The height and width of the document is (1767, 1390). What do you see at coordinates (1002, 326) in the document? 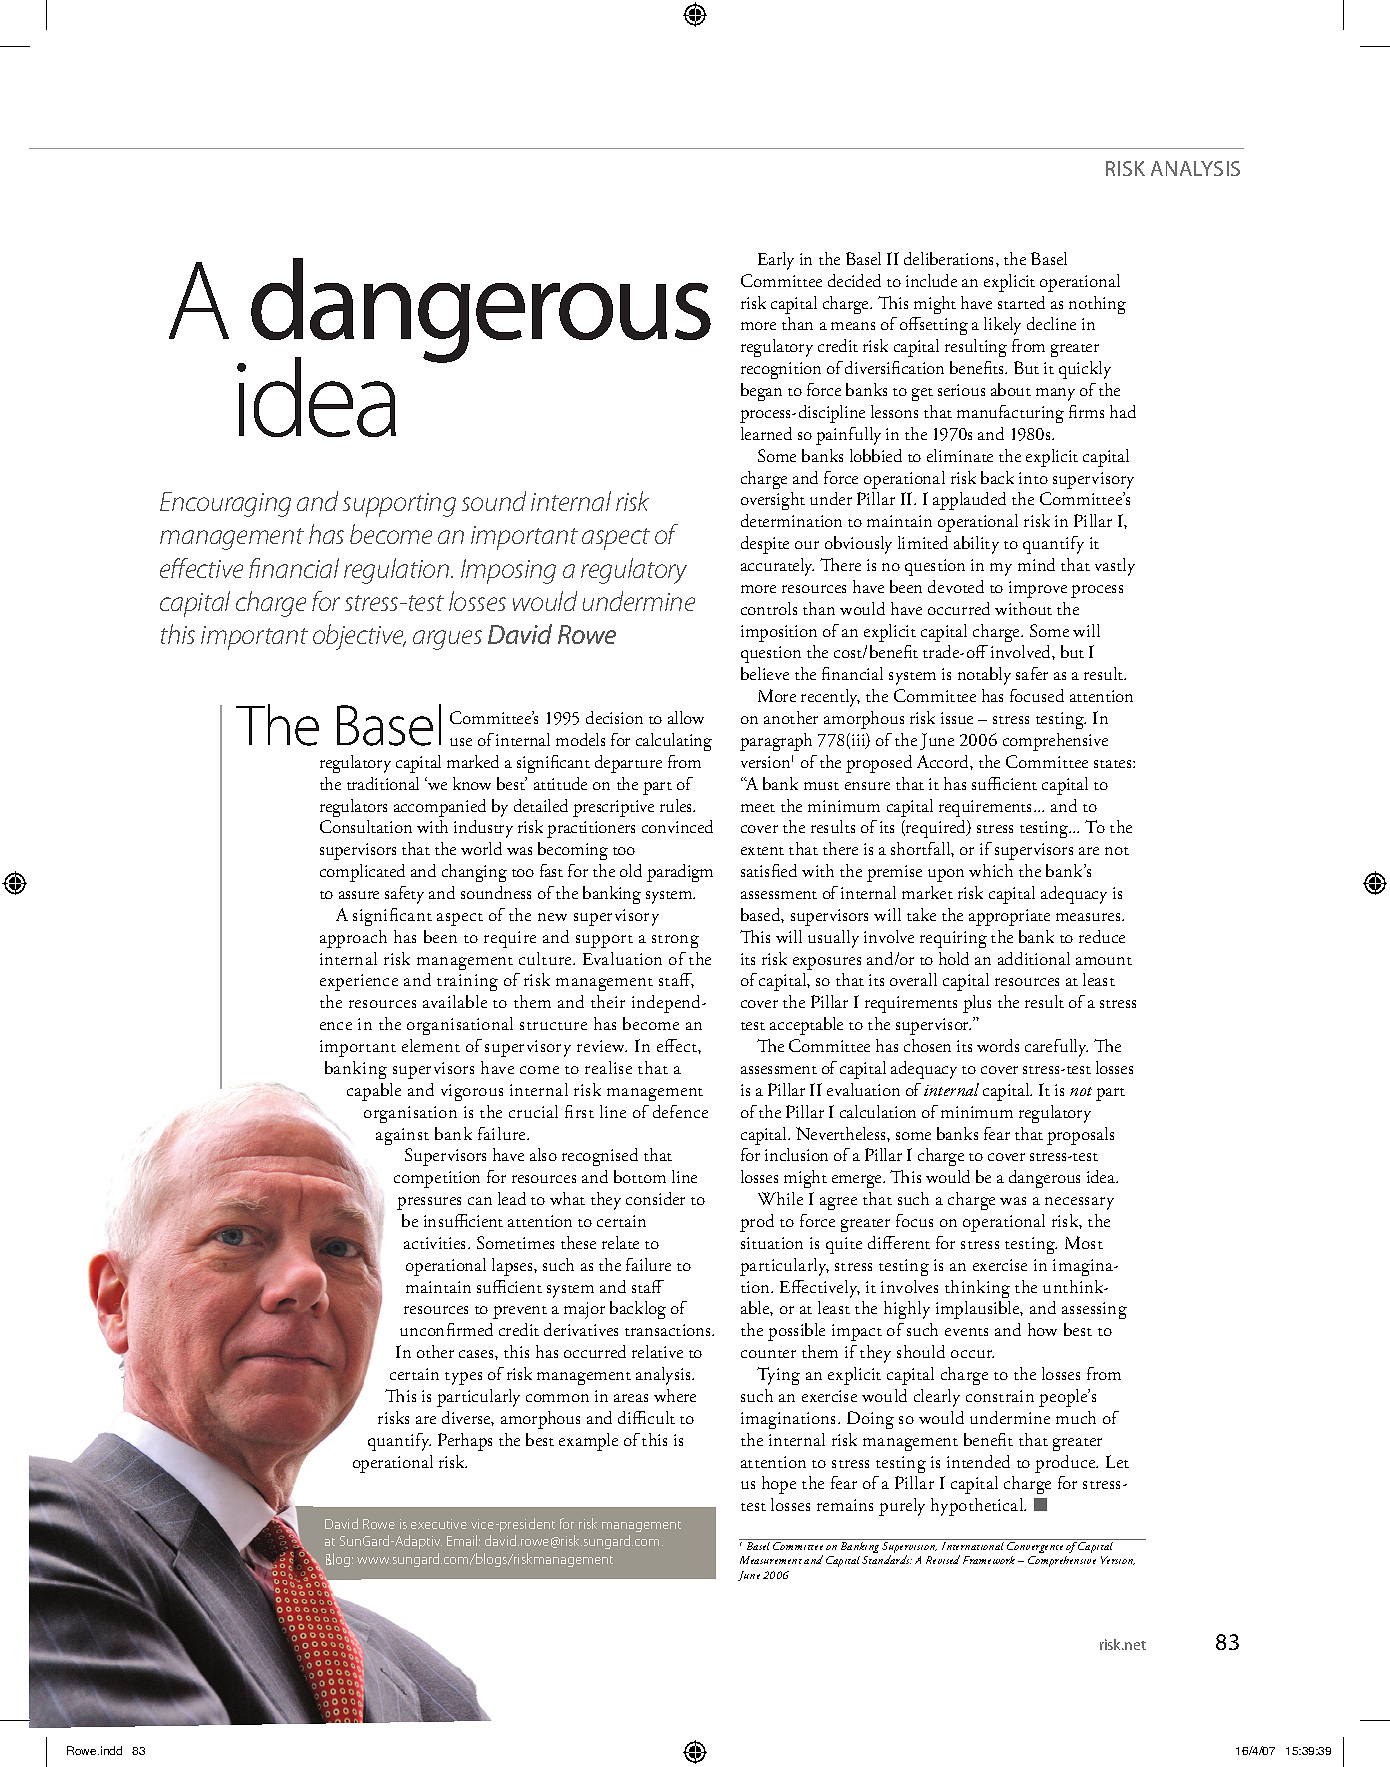
I see `likely` at bounding box center [1002, 326].
